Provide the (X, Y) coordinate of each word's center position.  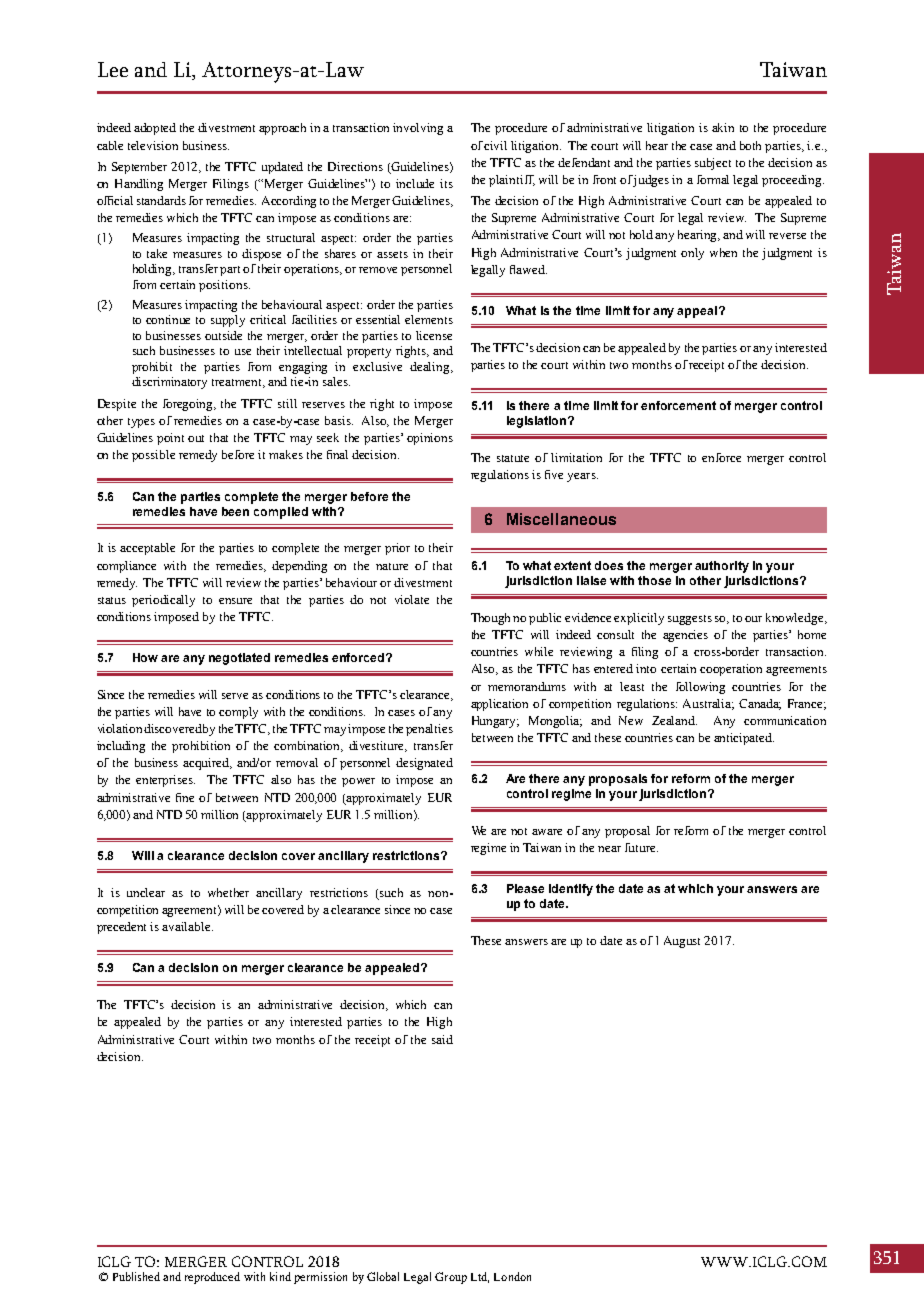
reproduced (212, 1278)
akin (723, 127)
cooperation (731, 670)
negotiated (239, 659)
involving (418, 129)
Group (451, 1278)
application (499, 705)
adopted (155, 129)
